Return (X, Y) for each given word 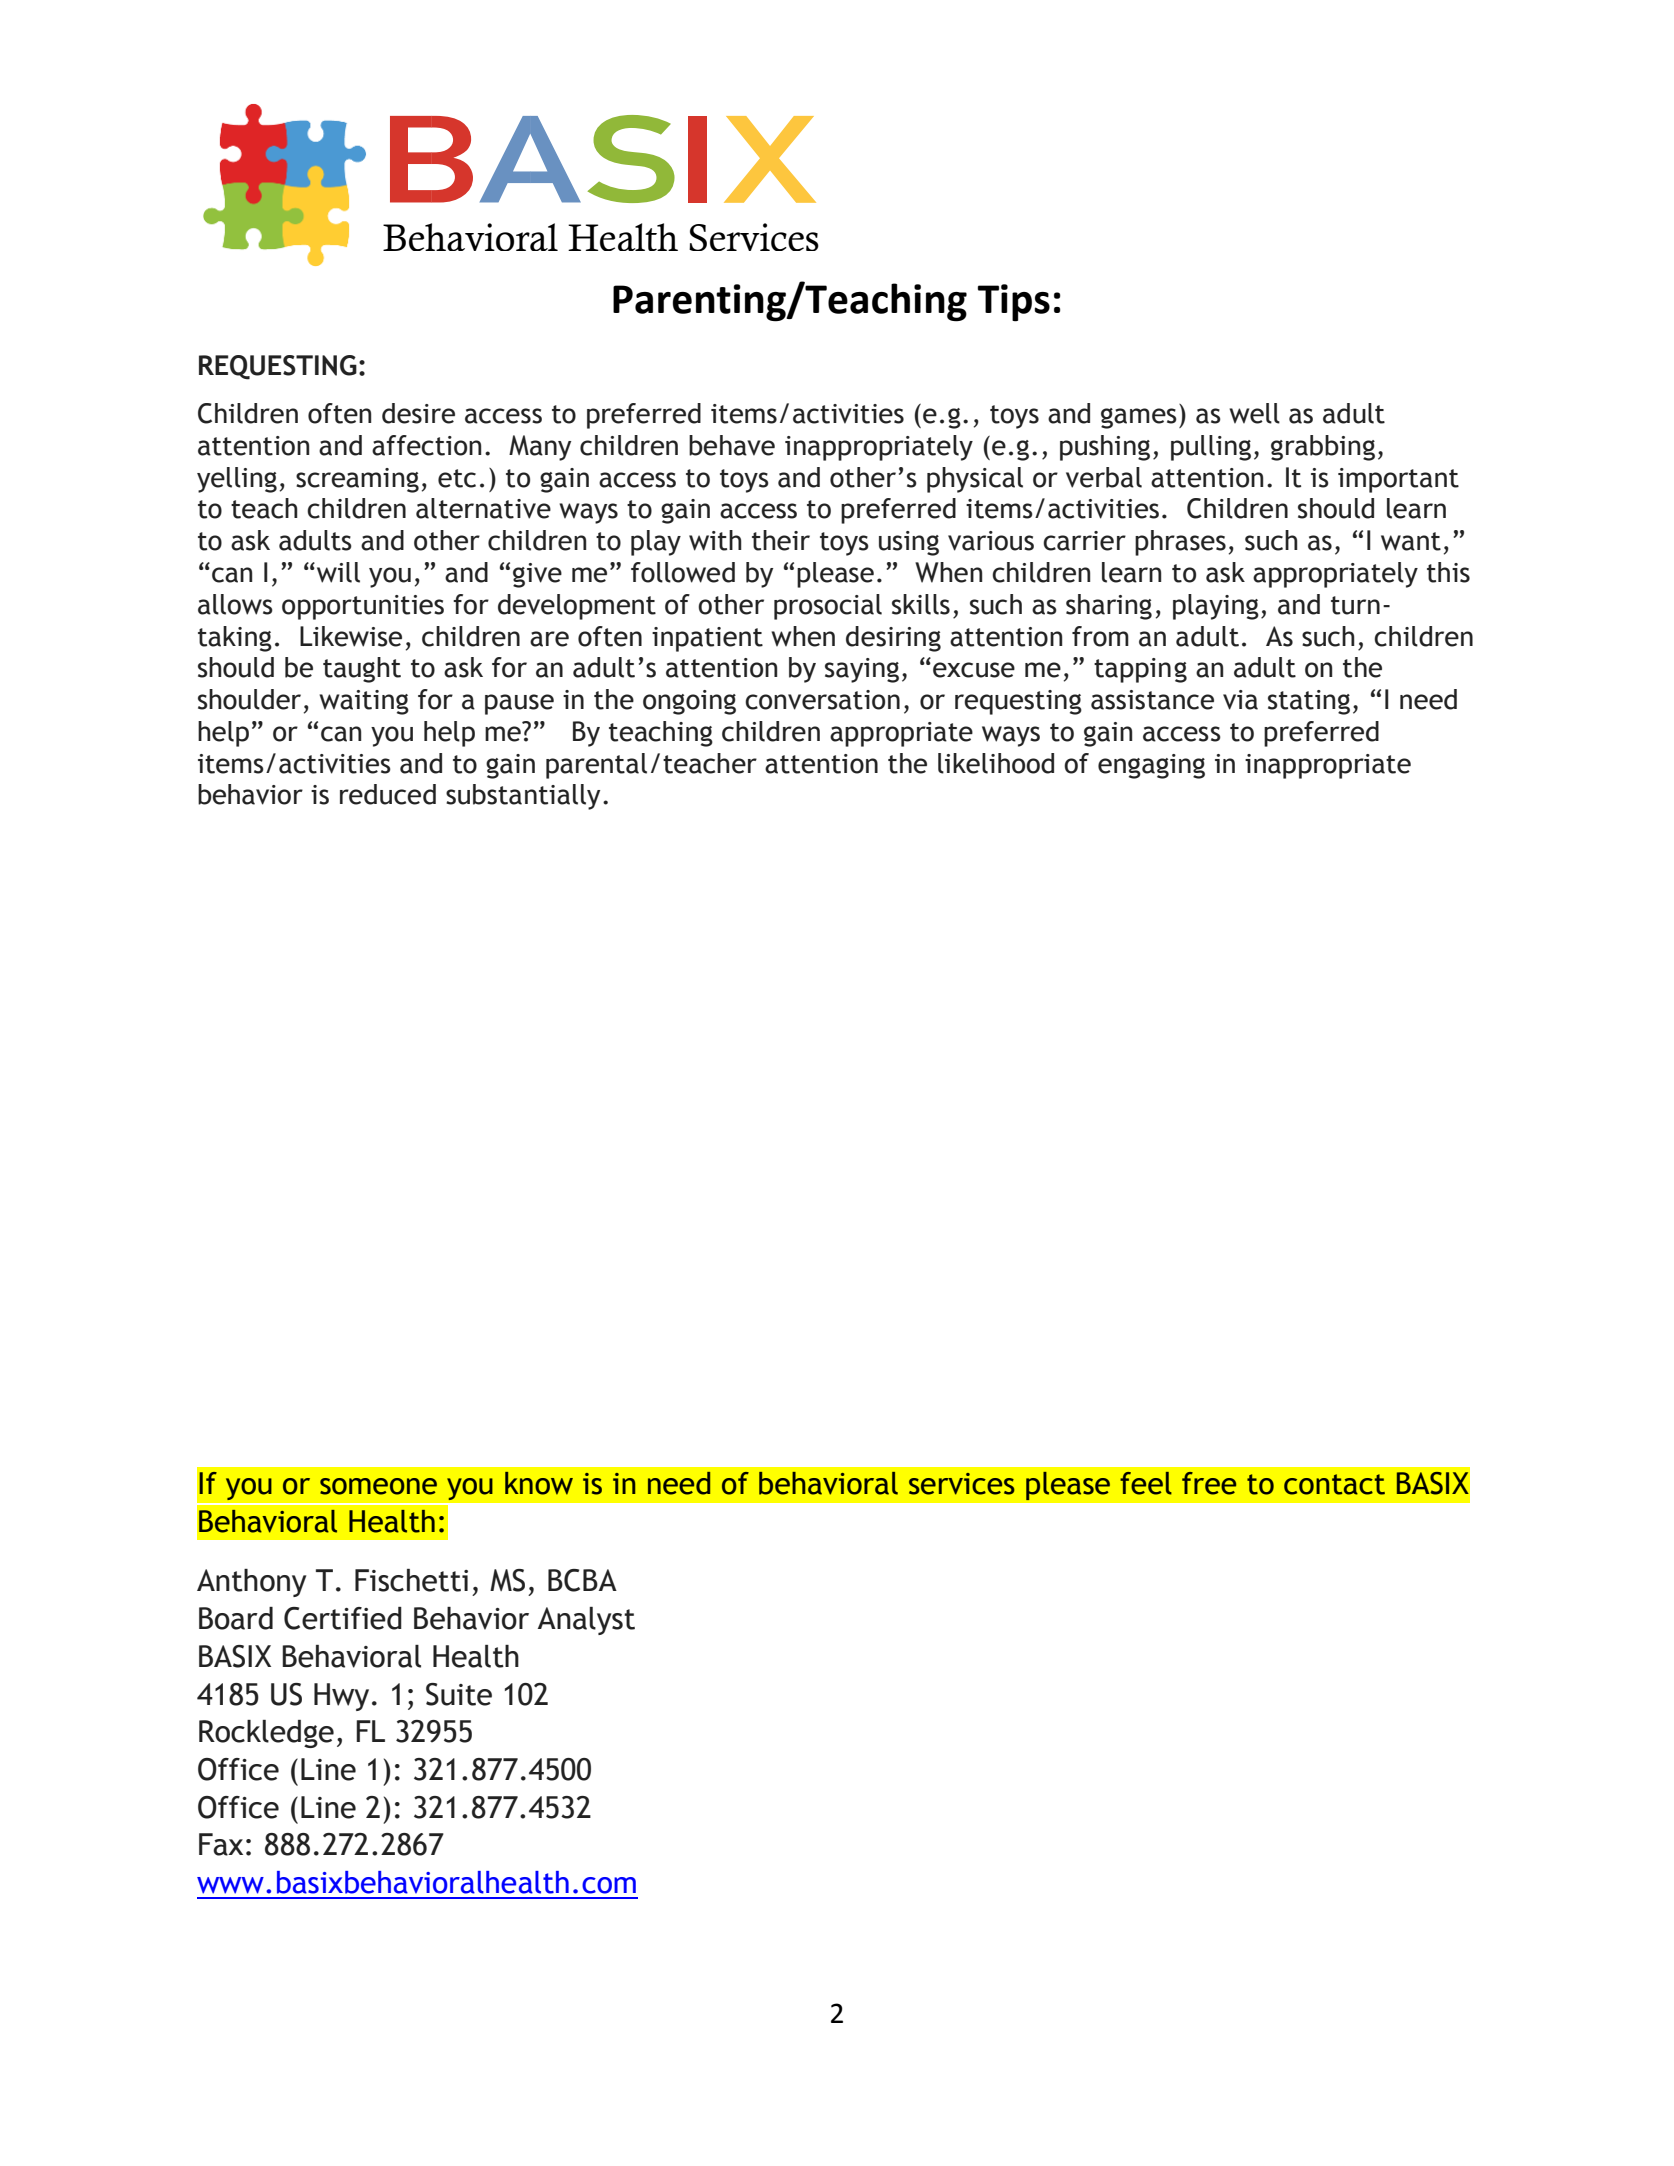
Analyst (586, 1621)
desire (418, 413)
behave (732, 445)
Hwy (341, 1697)
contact (1334, 1484)
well (1254, 413)
